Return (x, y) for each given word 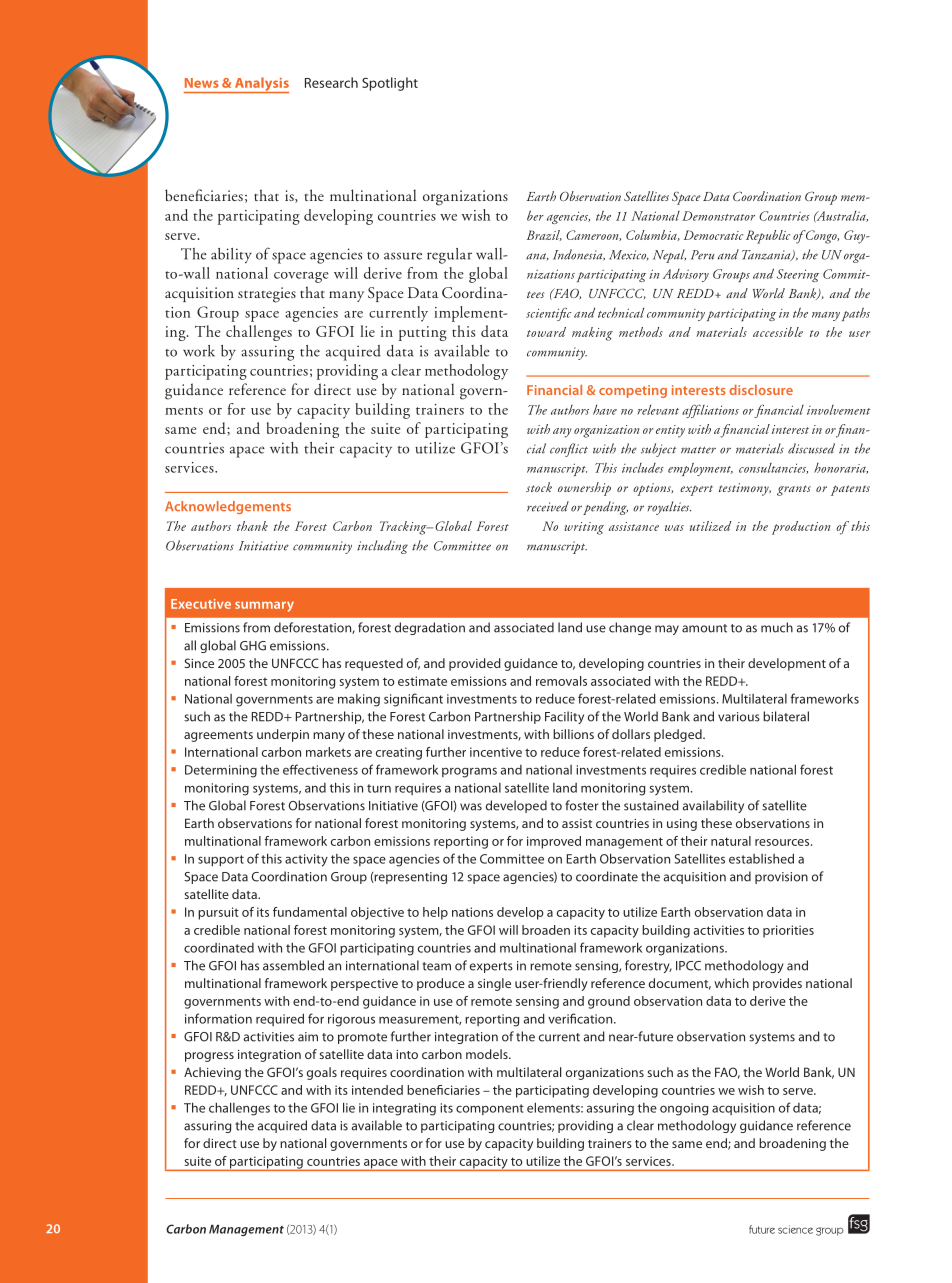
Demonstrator (718, 216)
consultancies (773, 468)
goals (322, 1073)
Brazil (544, 235)
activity (306, 860)
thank (252, 526)
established (761, 858)
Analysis (260, 85)
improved (554, 842)
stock (539, 487)
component (490, 1109)
